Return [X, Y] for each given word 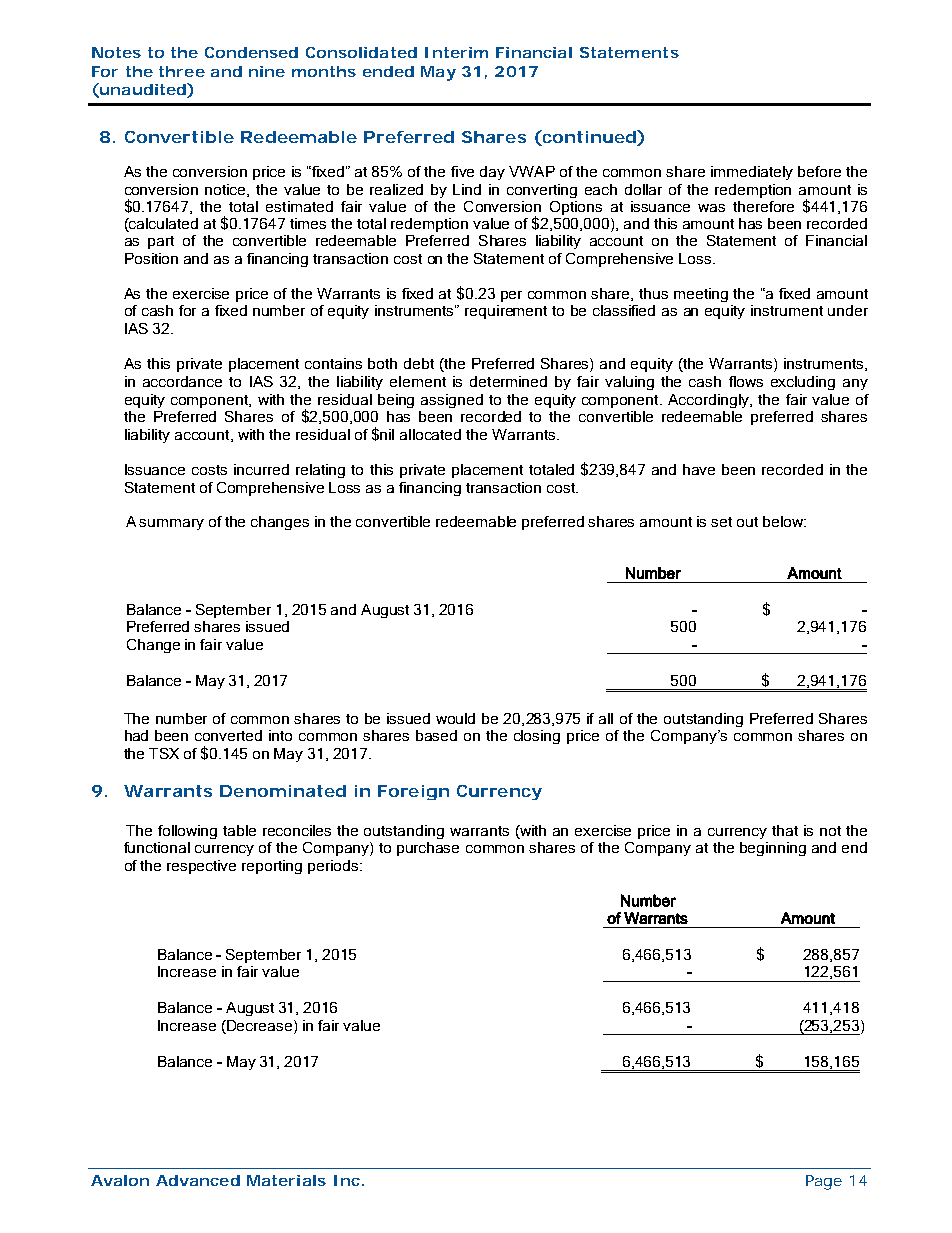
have [699, 469]
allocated [430, 434]
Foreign [413, 792]
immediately [752, 173]
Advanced [198, 1180]
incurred [261, 469]
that [785, 830]
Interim [456, 52]
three [182, 71]
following [187, 832]
